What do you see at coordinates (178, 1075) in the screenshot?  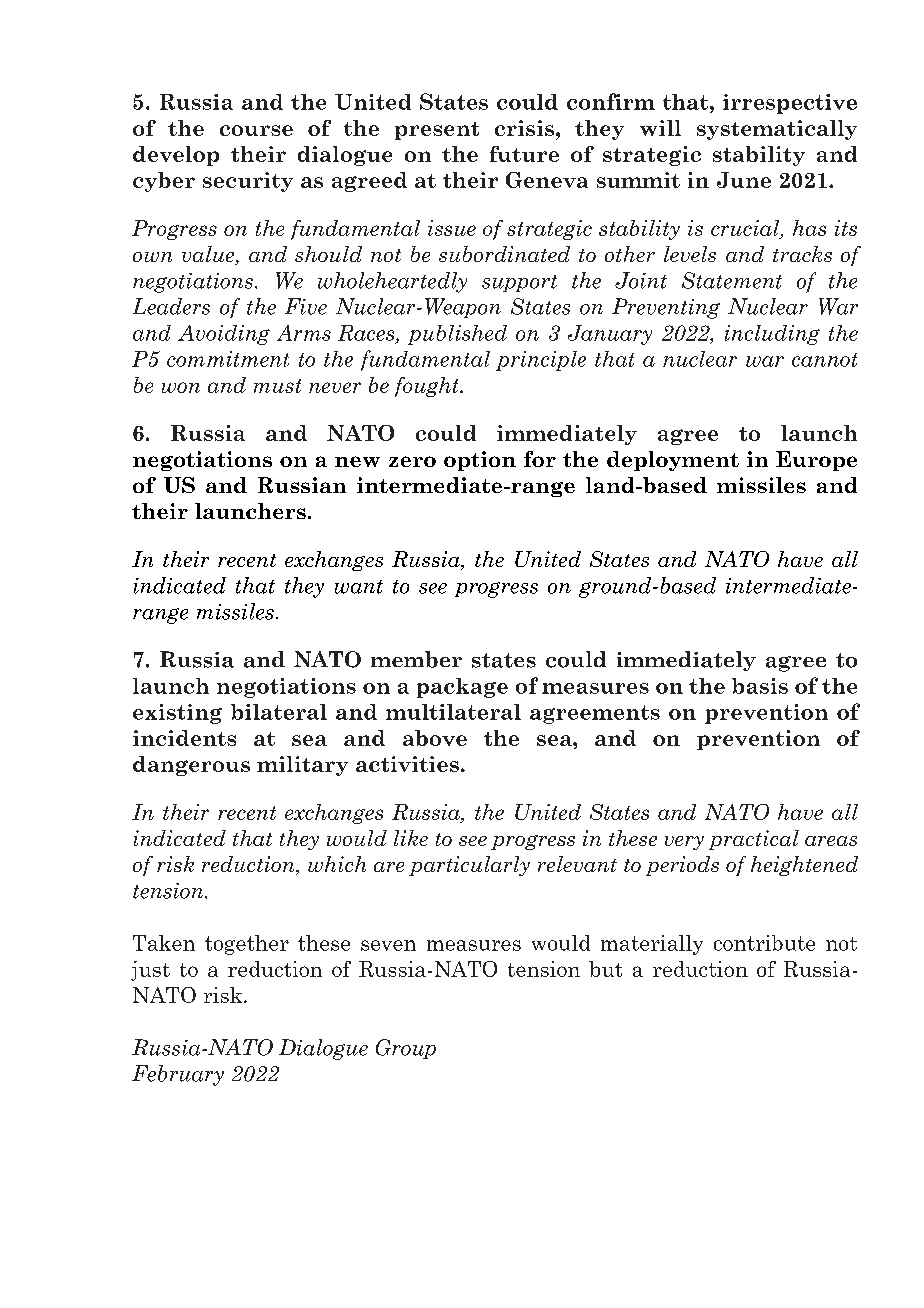 I see `February` at bounding box center [178, 1075].
